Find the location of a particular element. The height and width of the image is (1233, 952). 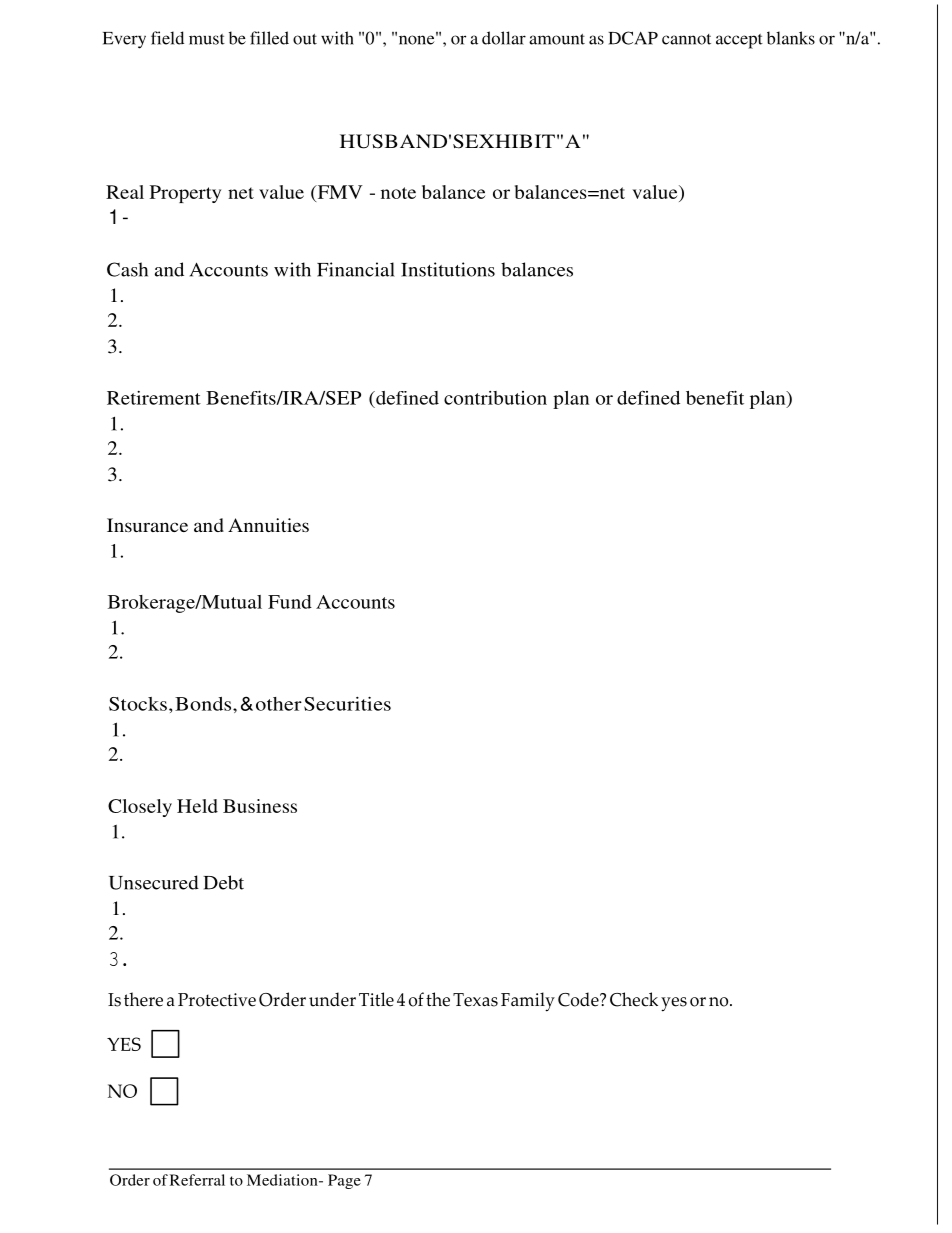

Institutions is located at coordinates (448, 269).
